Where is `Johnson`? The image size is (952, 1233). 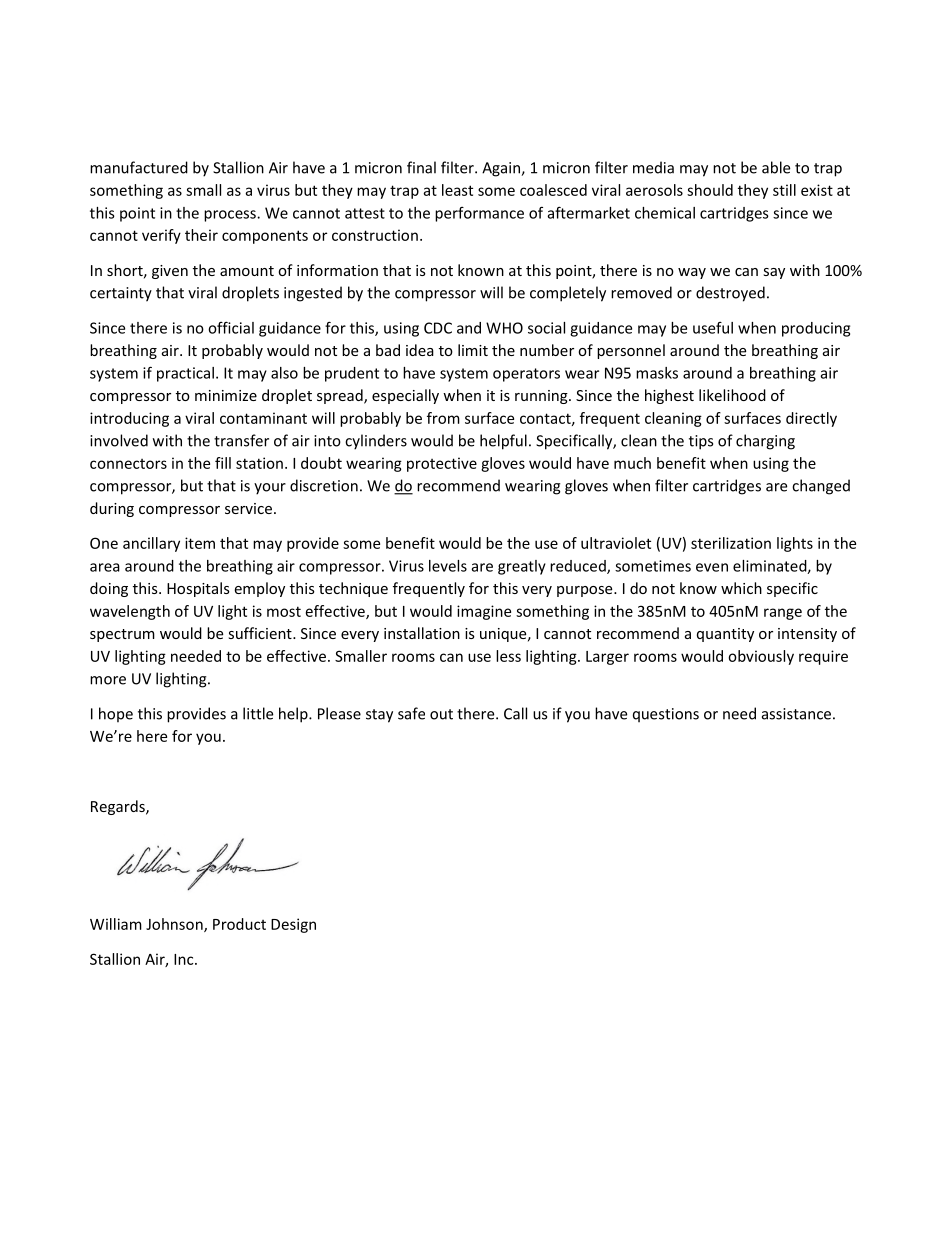
Johnson is located at coordinates (175, 925).
